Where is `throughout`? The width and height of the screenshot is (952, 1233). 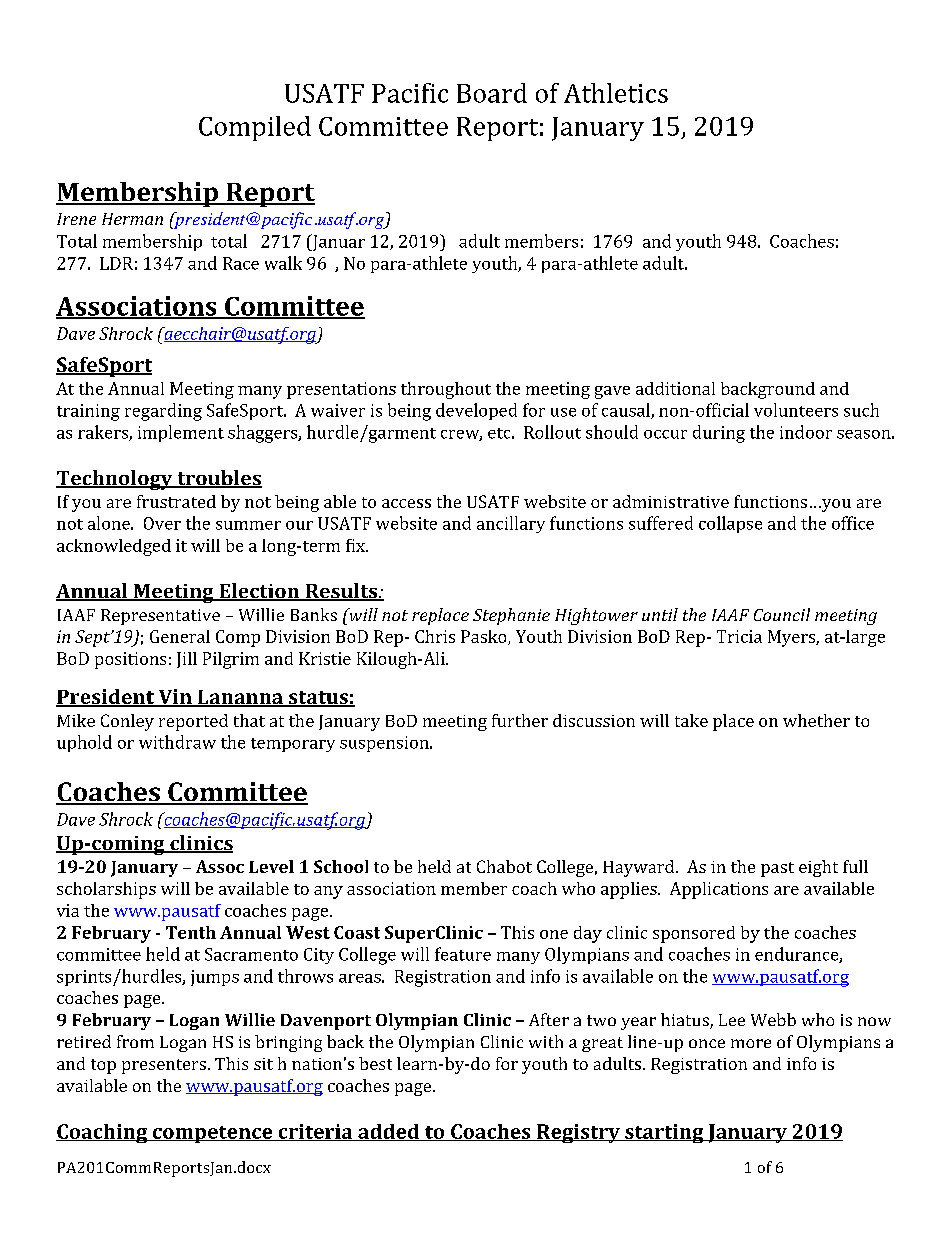 throughout is located at coordinates (446, 390).
